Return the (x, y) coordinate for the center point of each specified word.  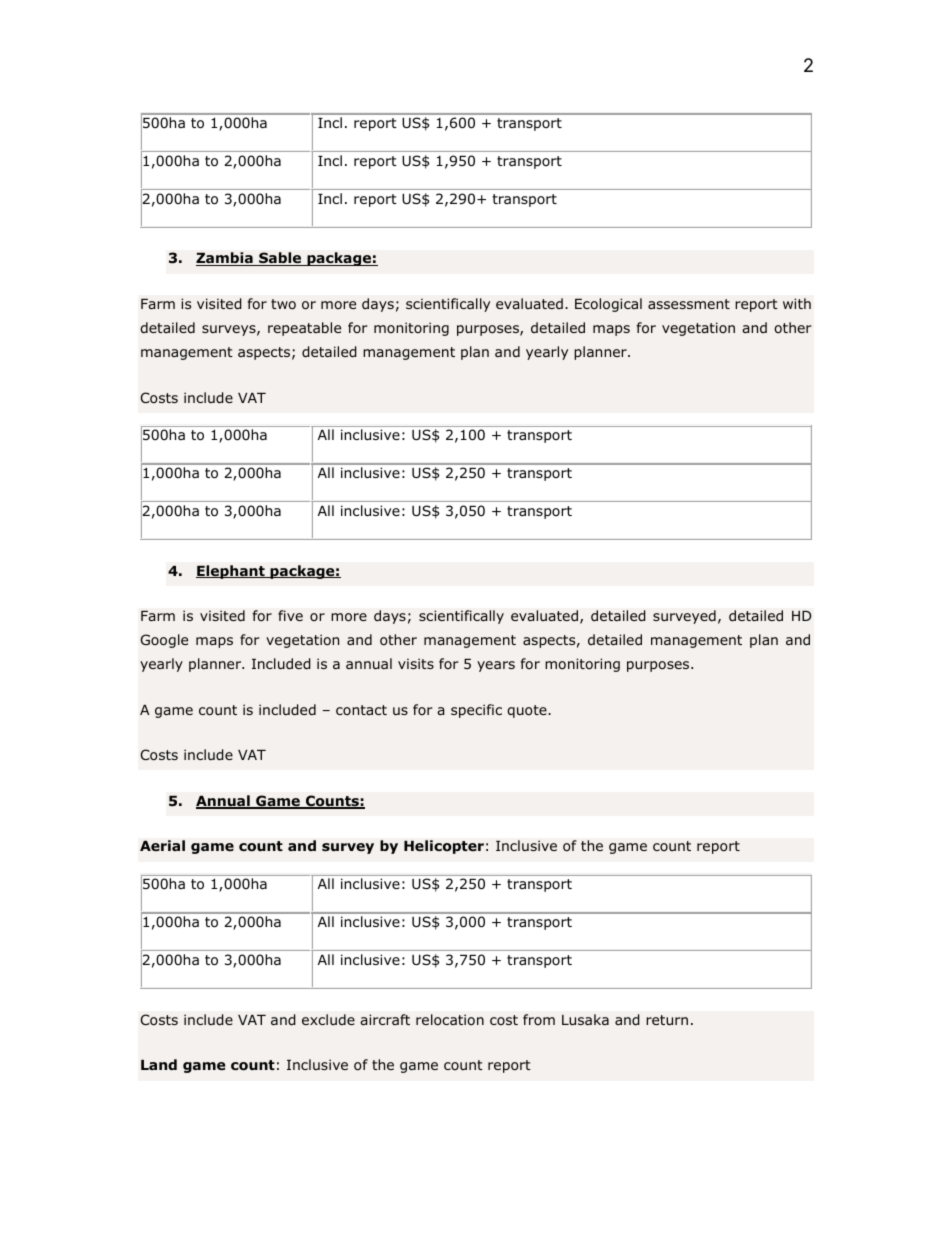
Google (164, 641)
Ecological (608, 305)
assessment (689, 304)
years (496, 666)
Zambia (225, 259)
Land (159, 1064)
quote (528, 711)
